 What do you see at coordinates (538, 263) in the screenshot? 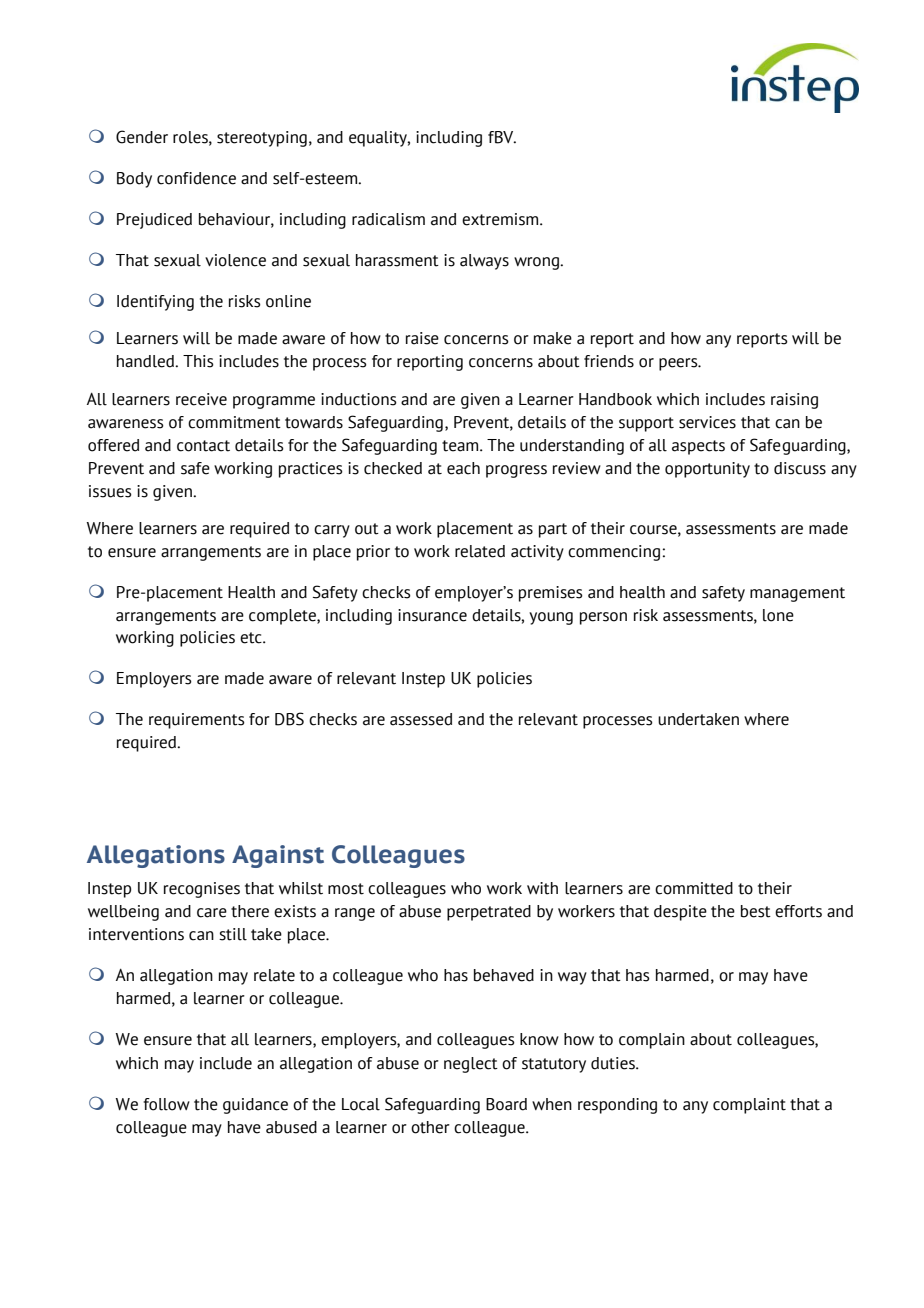
I see `wrong` at bounding box center [538, 263].
